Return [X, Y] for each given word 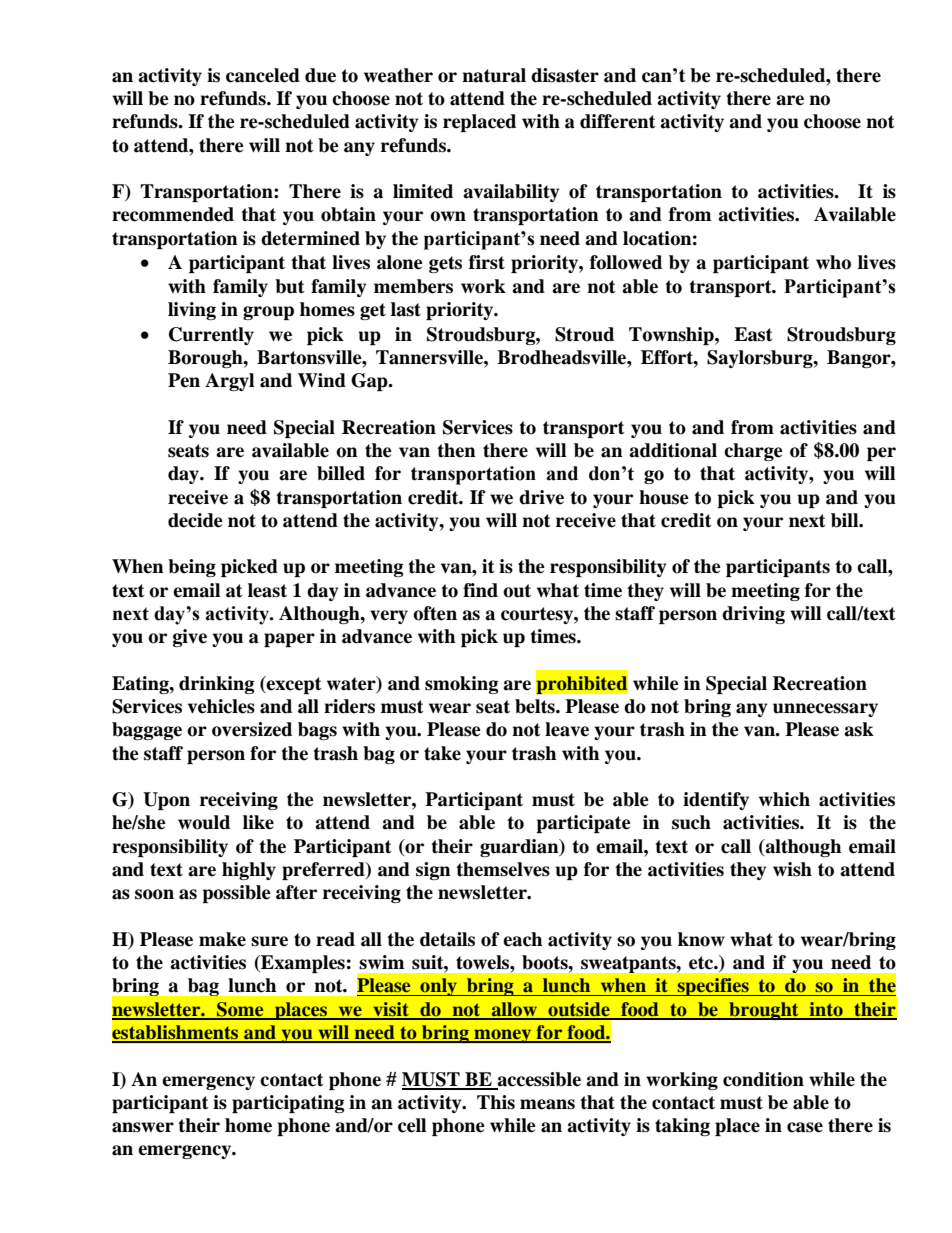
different [618, 121]
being [192, 568]
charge [753, 452]
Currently [211, 336]
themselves [503, 869]
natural [494, 75]
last [406, 309]
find [480, 590]
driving [753, 615]
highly [249, 871]
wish [792, 869]
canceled [263, 75]
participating [288, 1104]
